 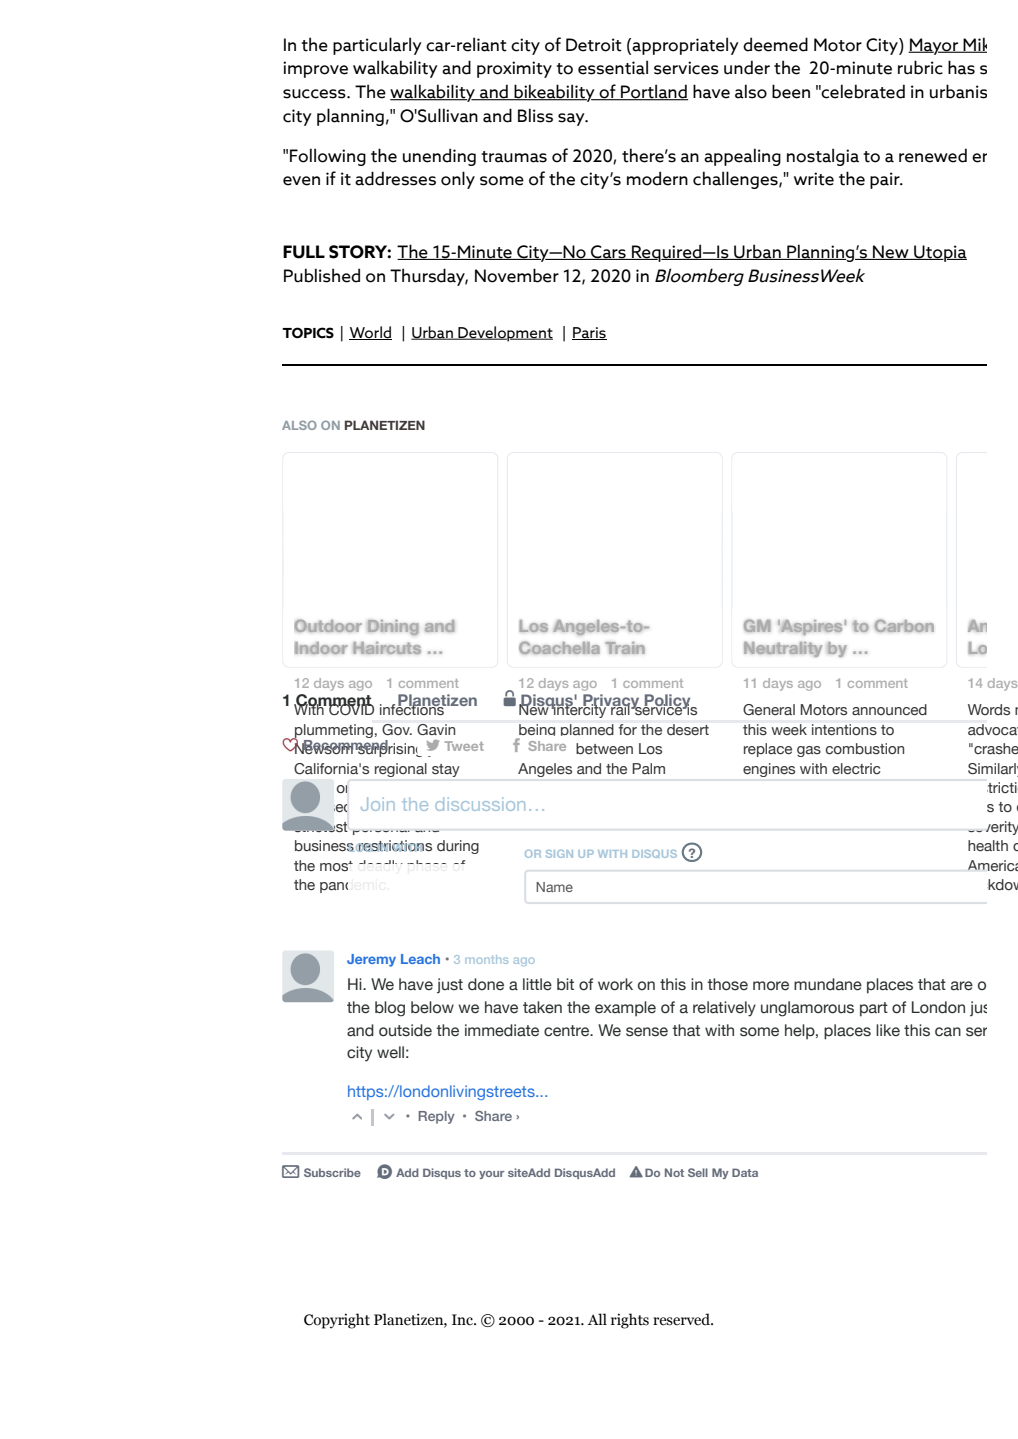 I want to click on Paris, so click(x=589, y=333).
